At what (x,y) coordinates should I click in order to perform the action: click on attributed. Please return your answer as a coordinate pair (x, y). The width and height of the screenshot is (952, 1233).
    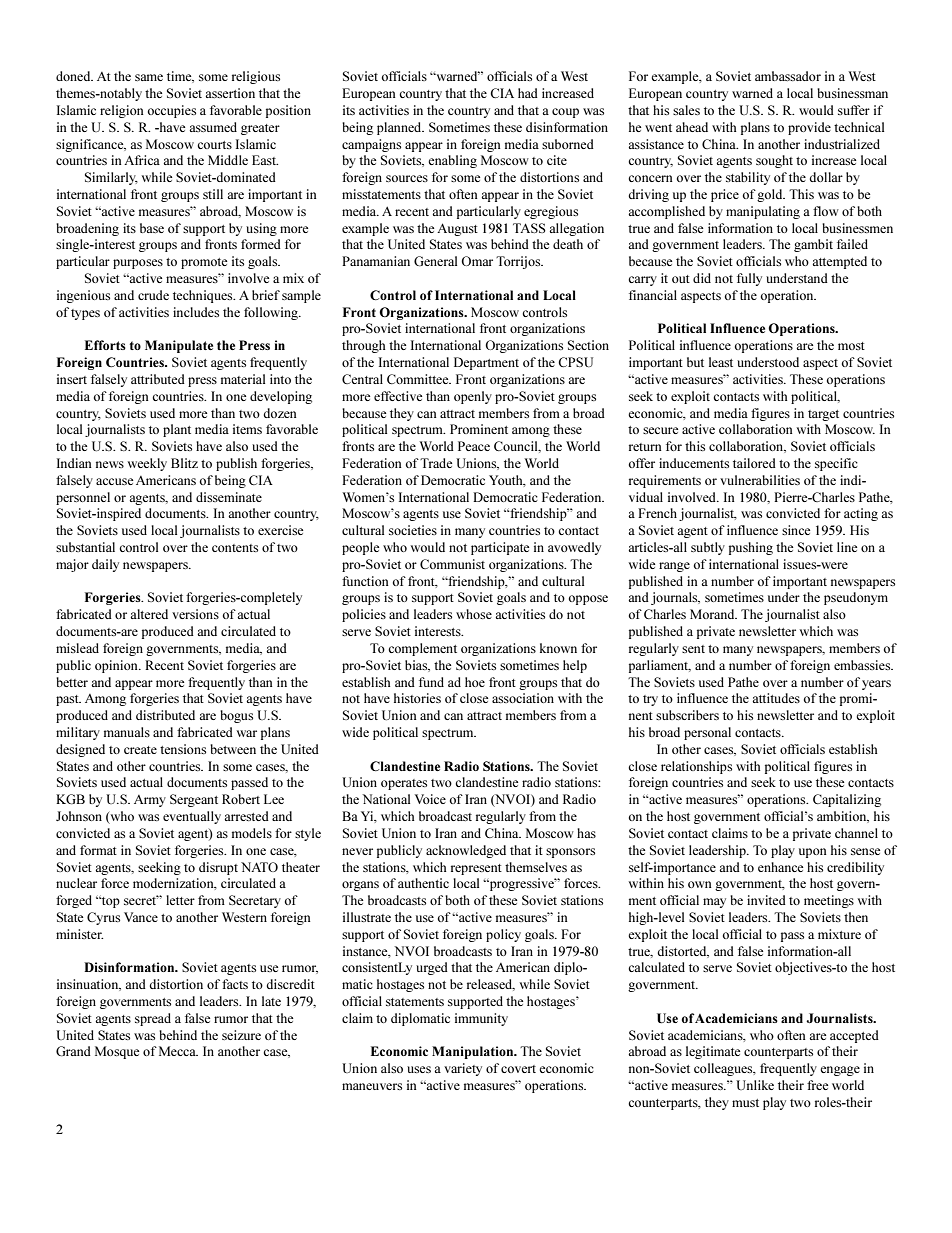
    Looking at the image, I should click on (158, 379).
